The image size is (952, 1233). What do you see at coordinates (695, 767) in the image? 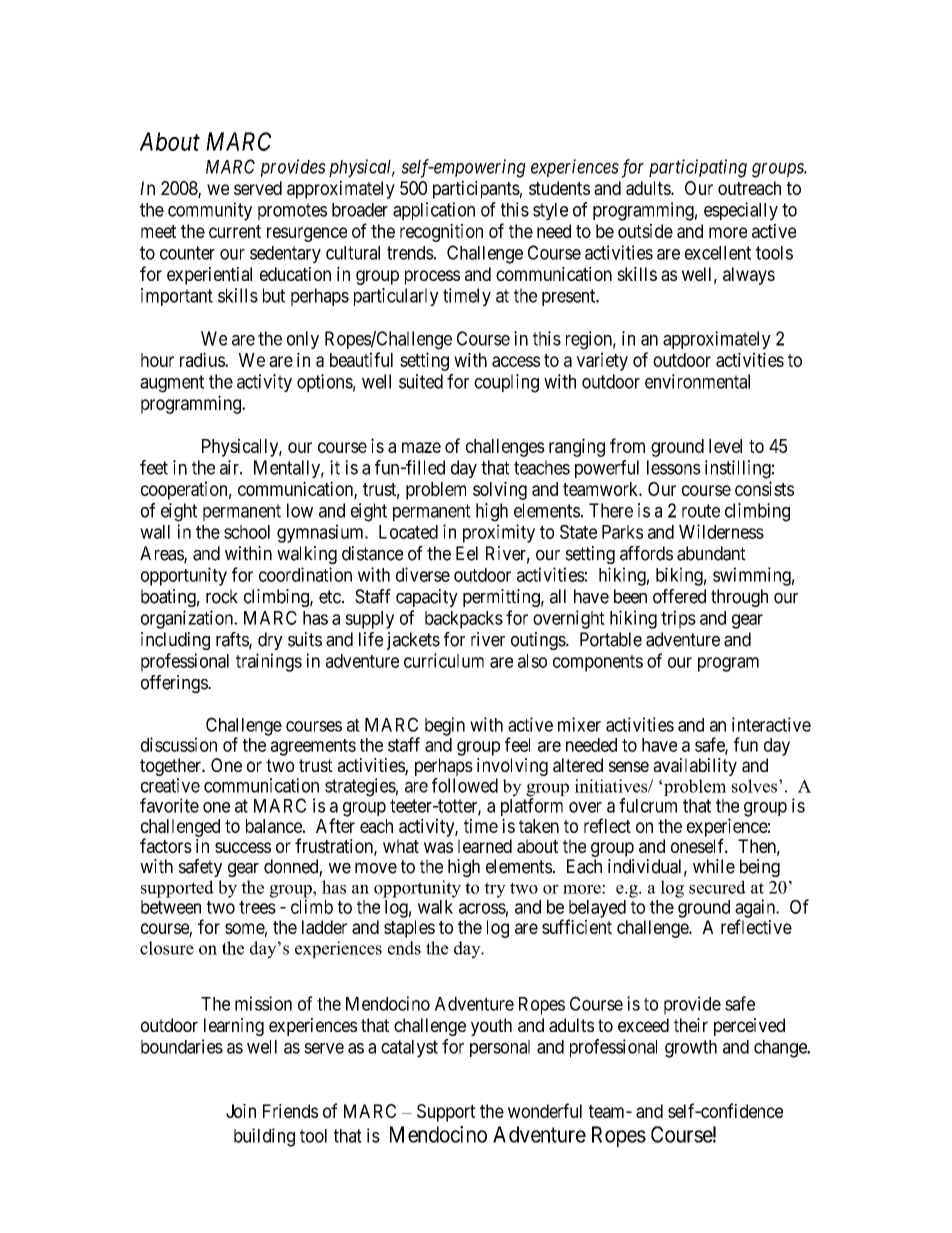
I see `availability` at bounding box center [695, 767].
